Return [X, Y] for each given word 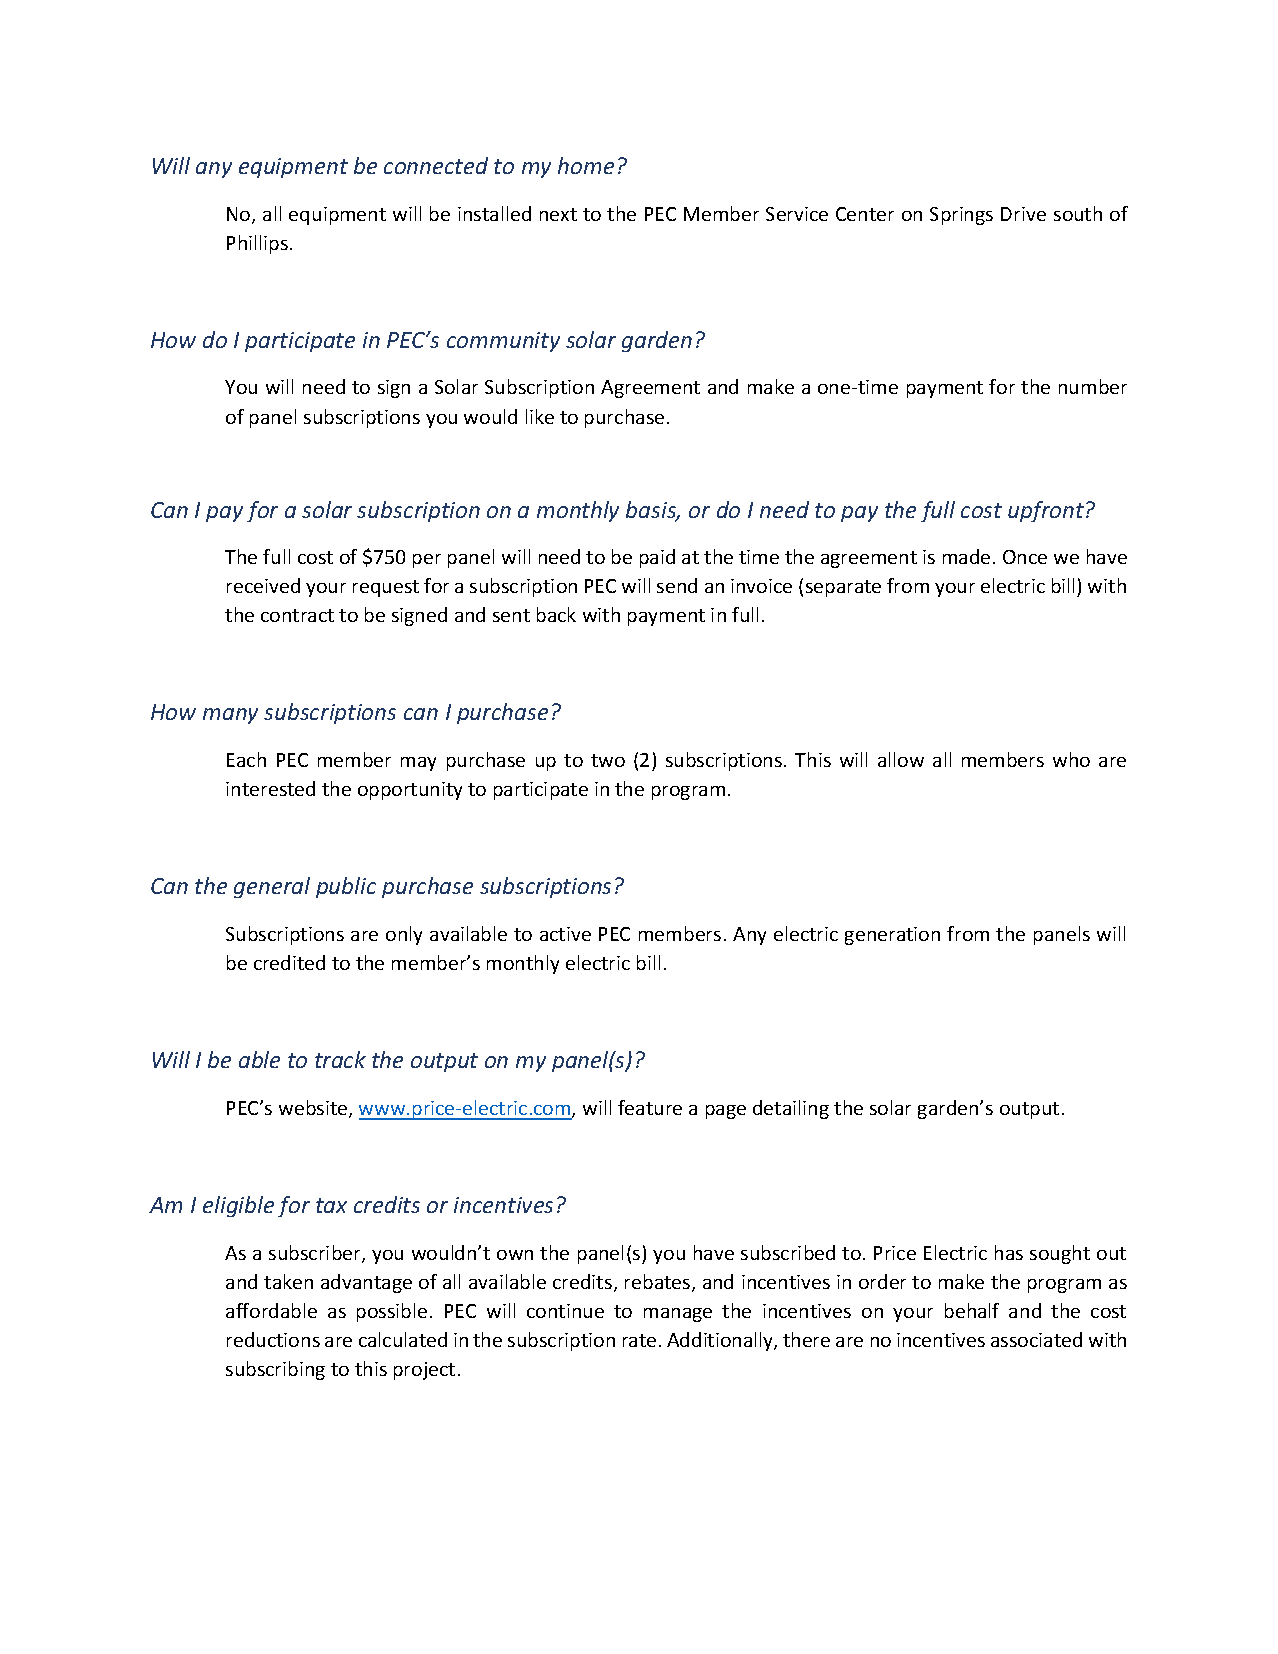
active [565, 934]
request [386, 588]
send [677, 585]
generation [892, 936]
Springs [961, 216]
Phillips [257, 244]
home [586, 165]
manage [678, 1315]
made [966, 556]
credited [289, 962]
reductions [273, 1339]
